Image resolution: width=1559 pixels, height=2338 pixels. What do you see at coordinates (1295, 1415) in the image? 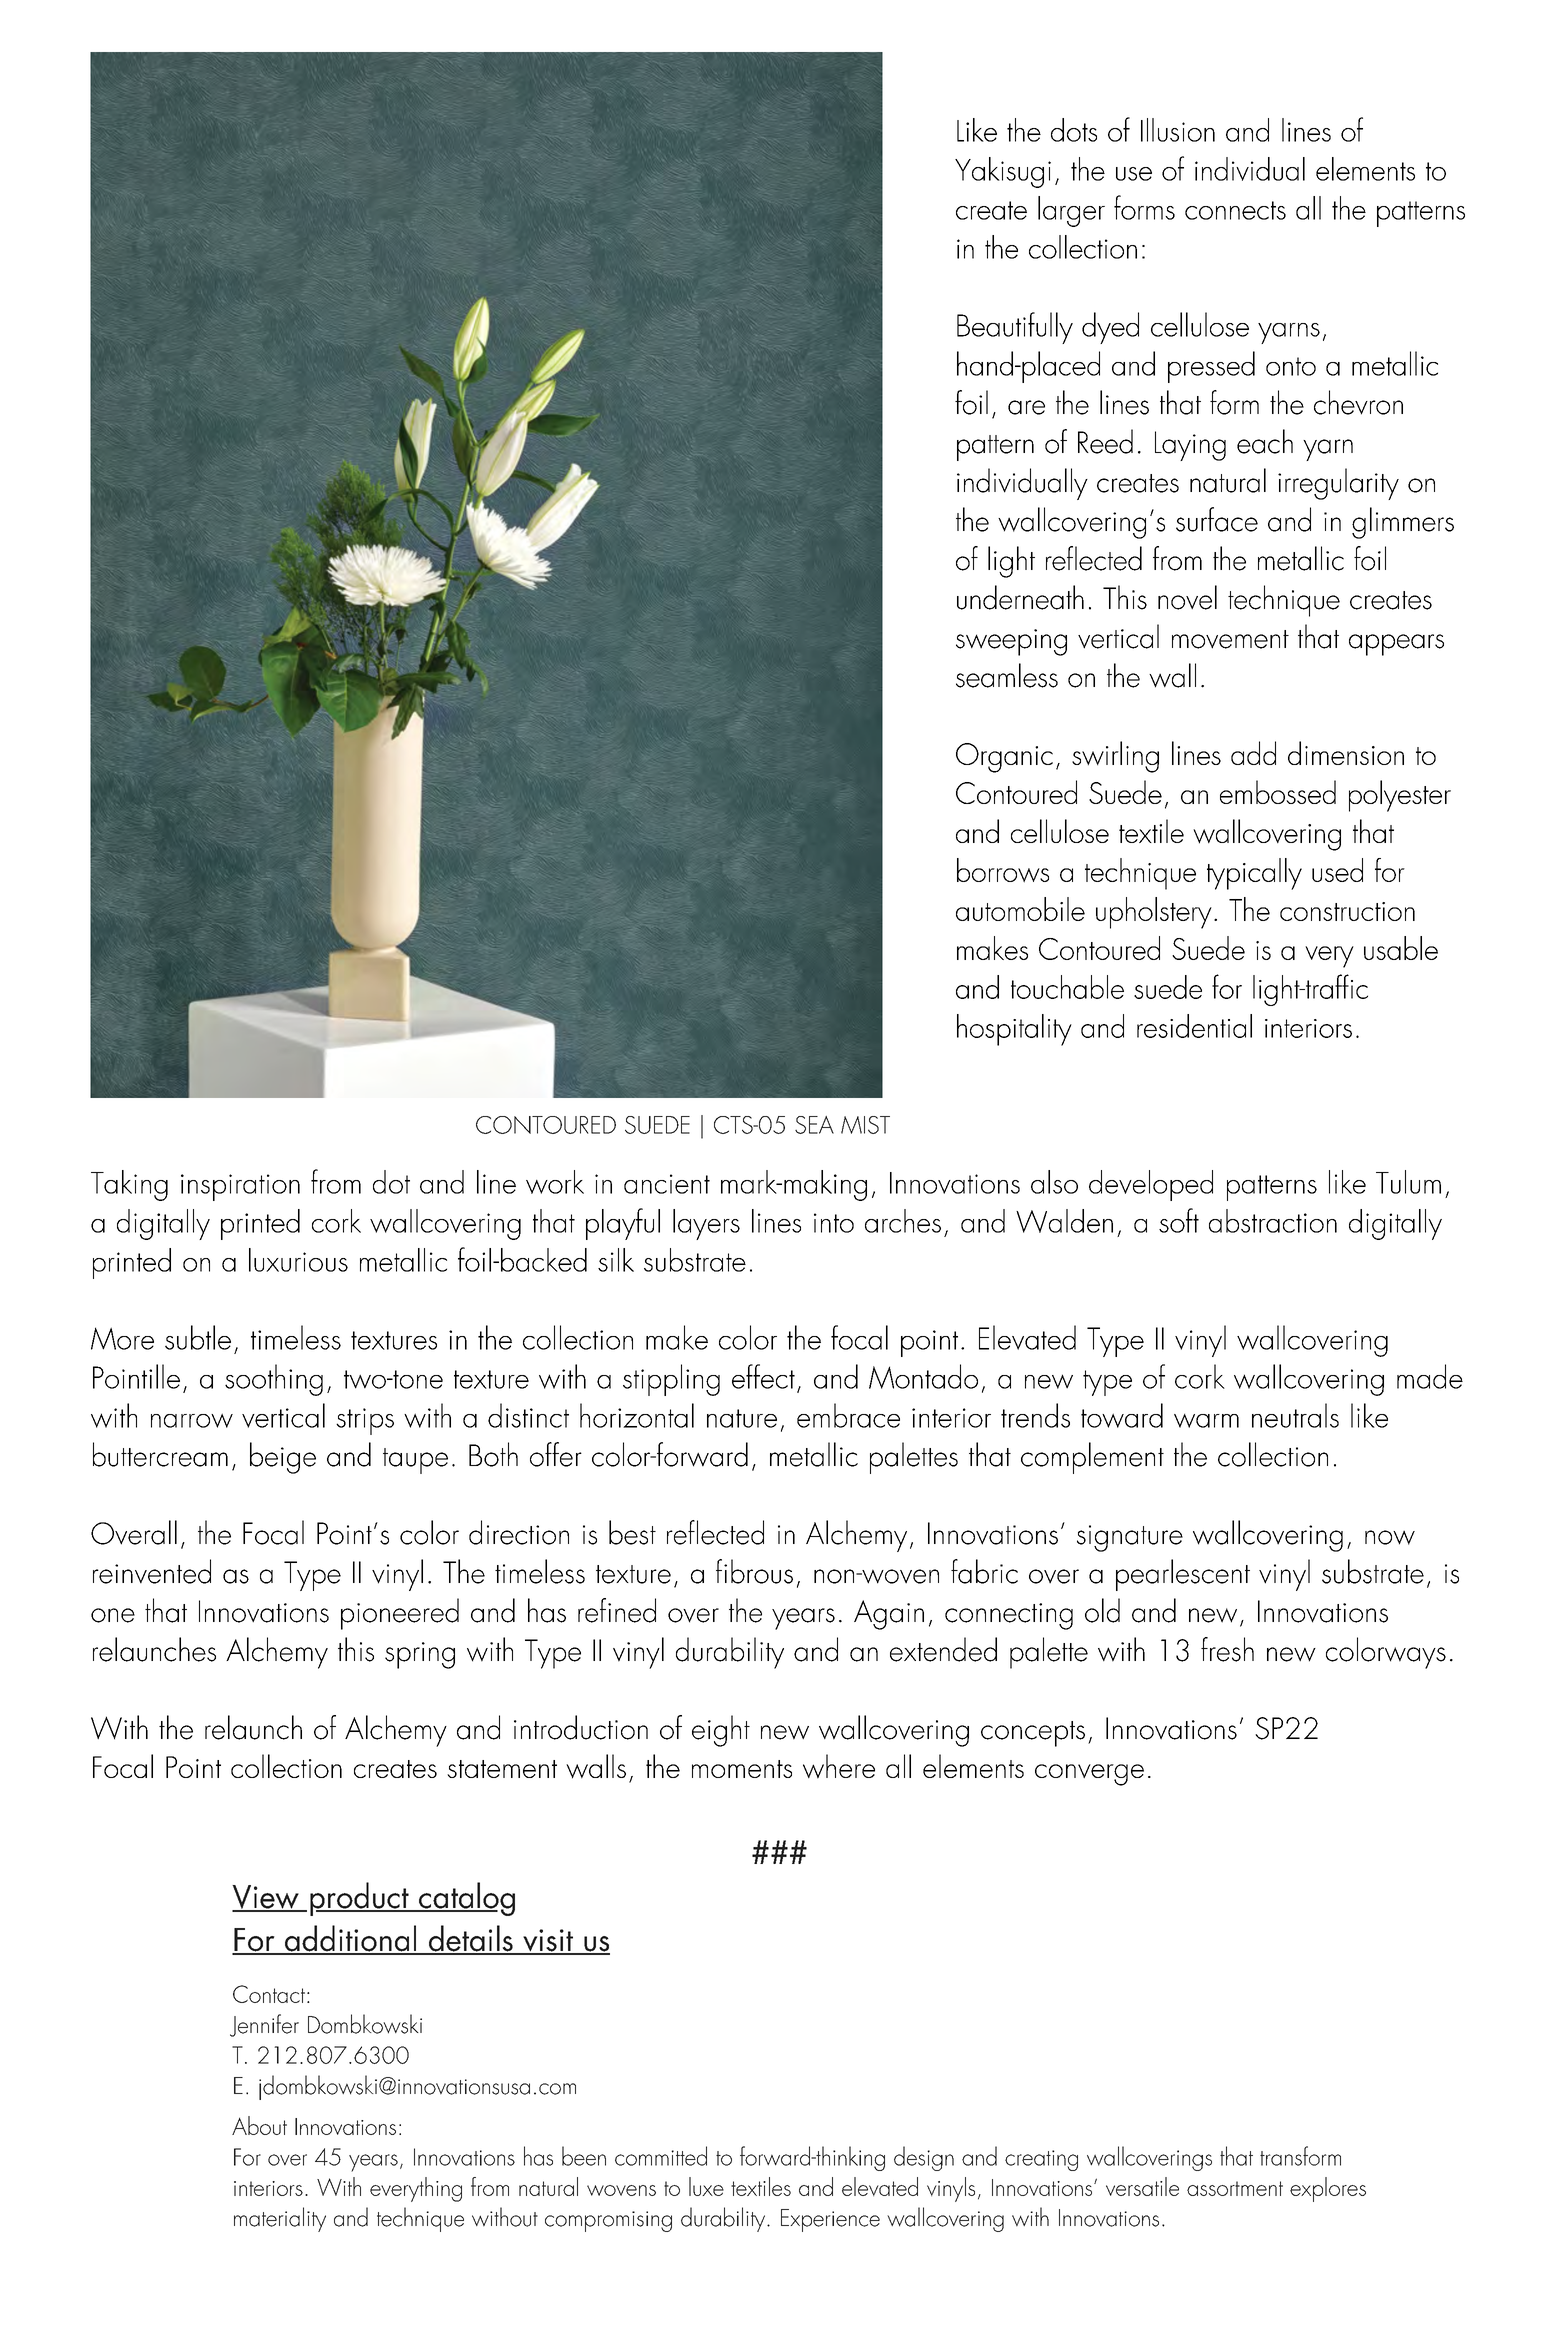
I see `neutrals` at bounding box center [1295, 1415].
